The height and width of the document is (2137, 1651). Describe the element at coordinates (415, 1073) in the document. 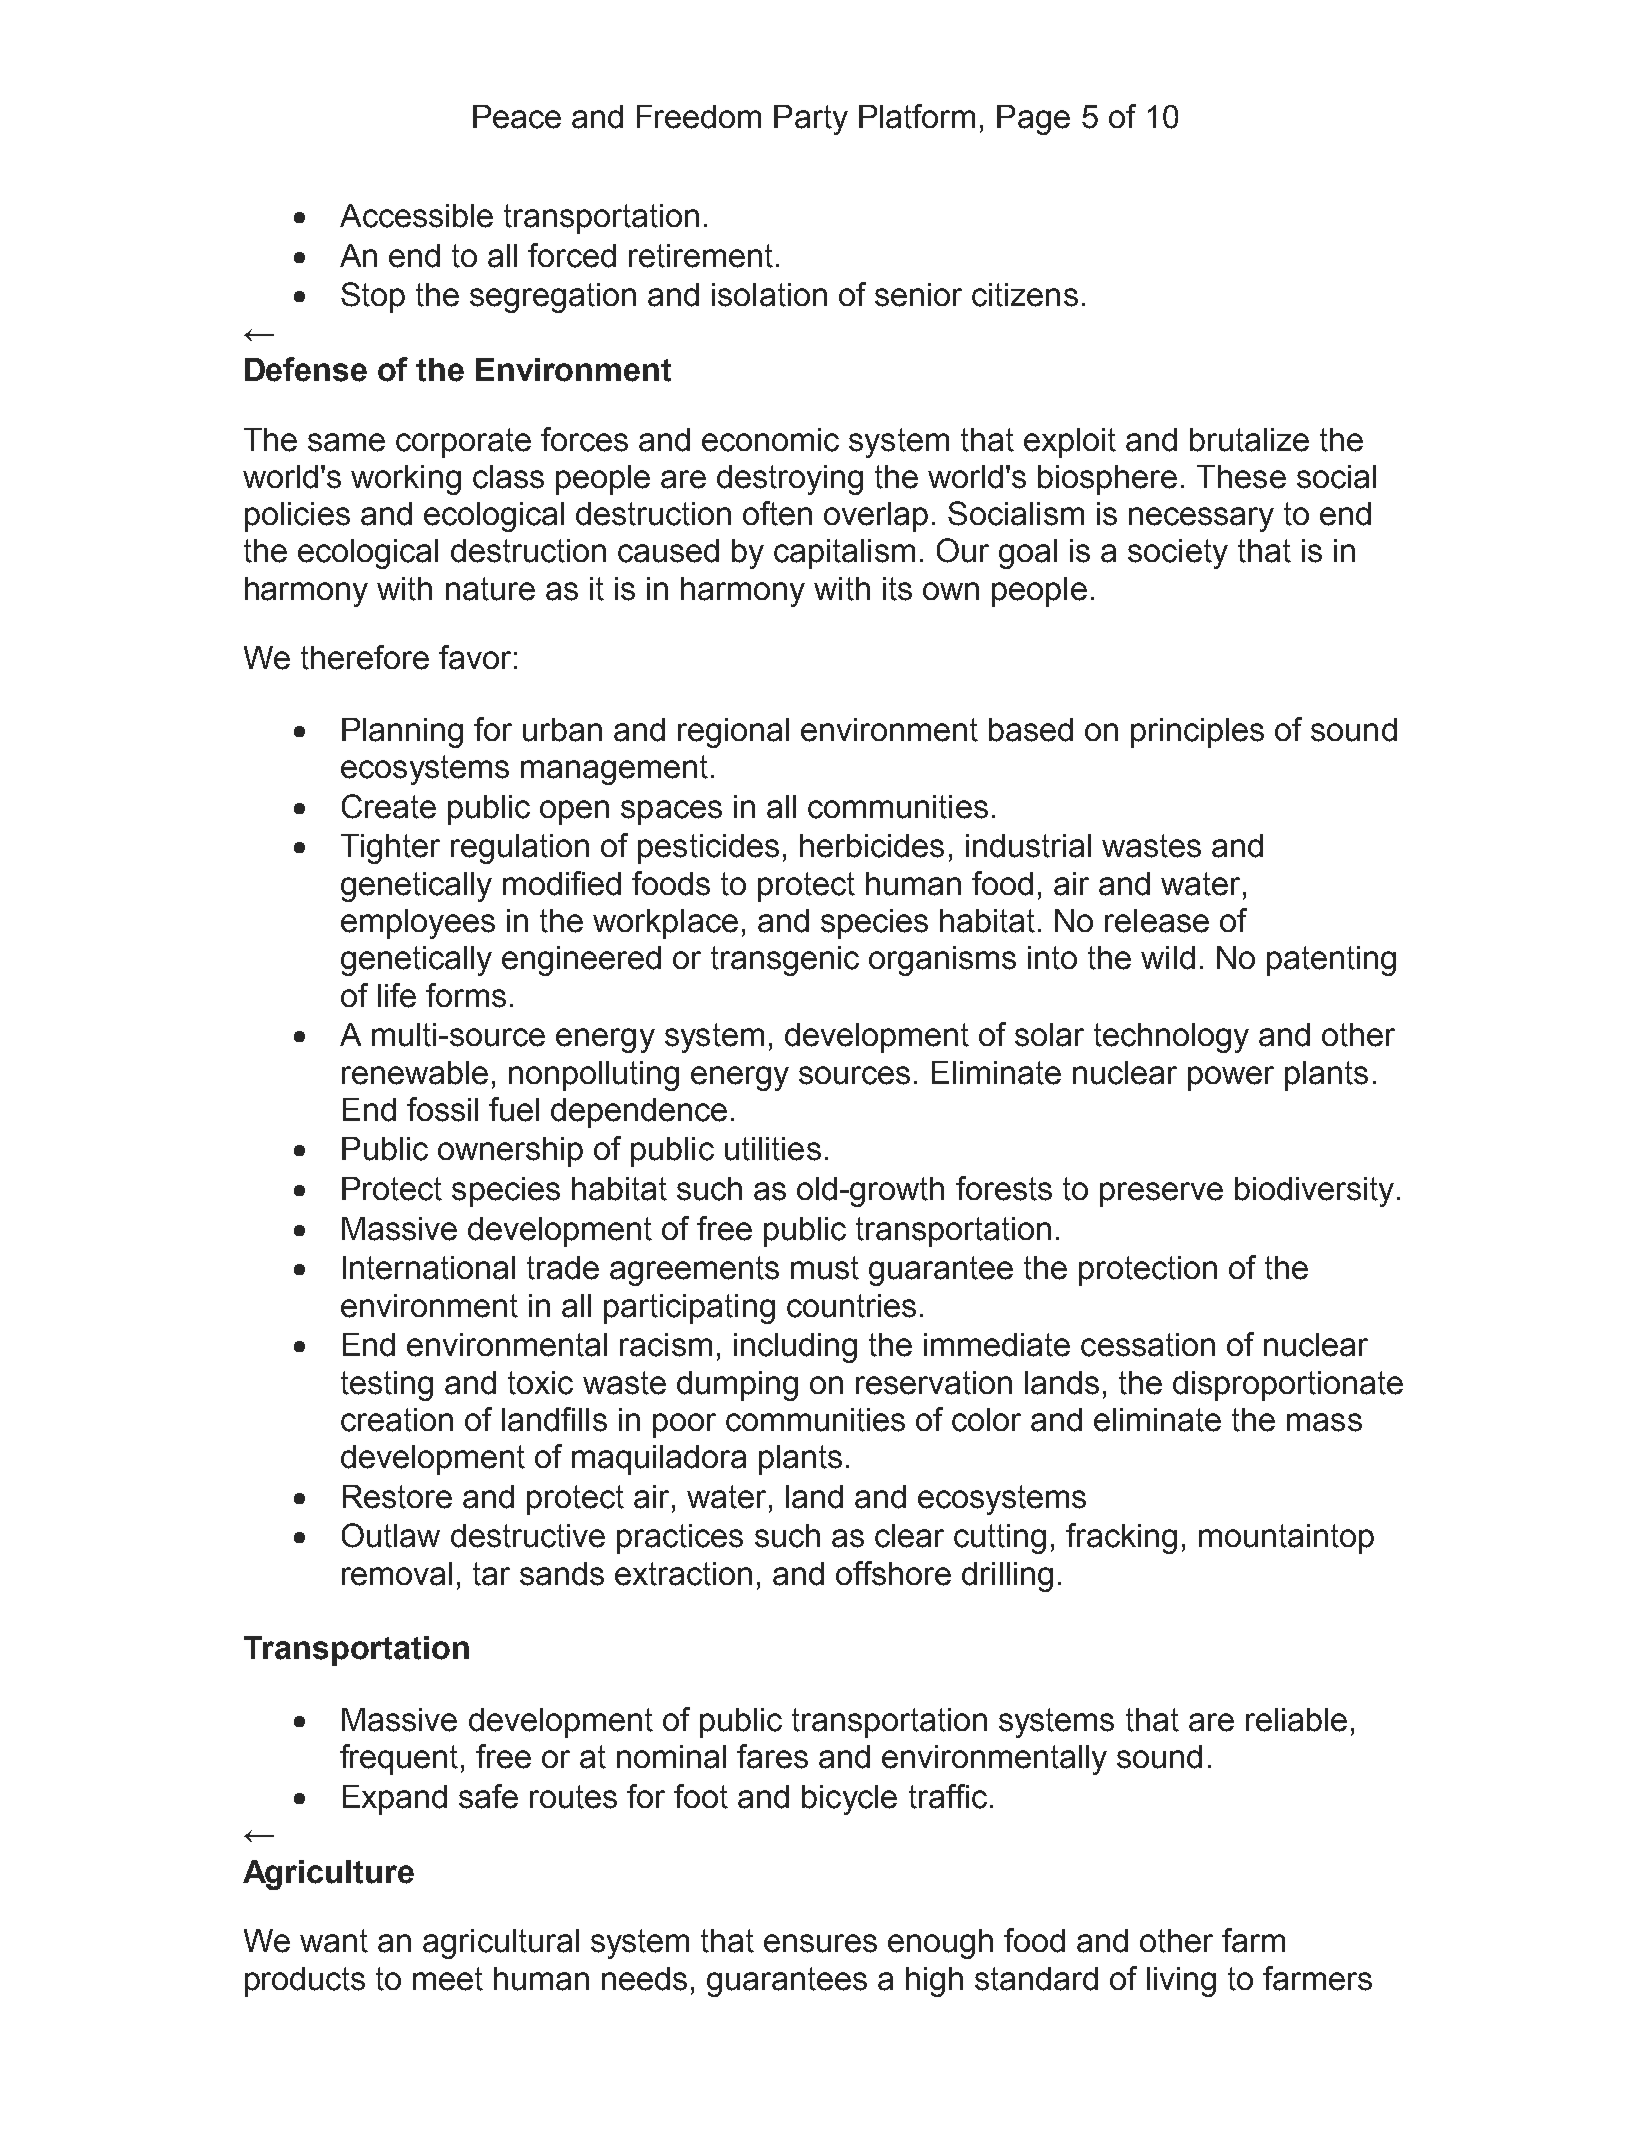

I see `renewable` at that location.
